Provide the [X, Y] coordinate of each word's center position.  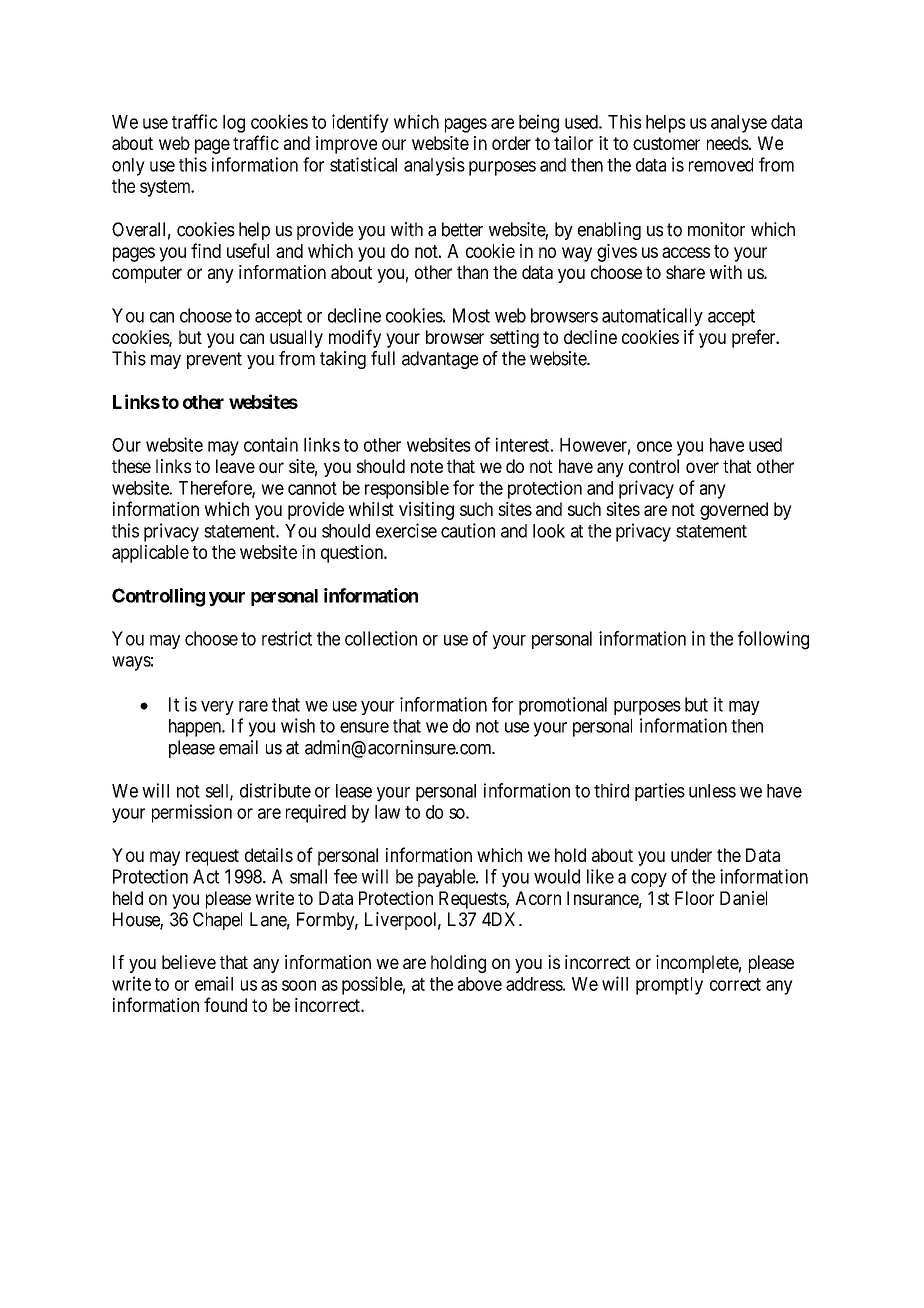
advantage [440, 360]
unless [712, 791]
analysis [434, 166]
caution [468, 530]
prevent [214, 360]
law [387, 812]
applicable [150, 554]
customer [666, 143]
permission [192, 813]
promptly [669, 986]
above [480, 984]
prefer [755, 338]
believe [189, 962]
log [234, 124]
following [773, 640]
